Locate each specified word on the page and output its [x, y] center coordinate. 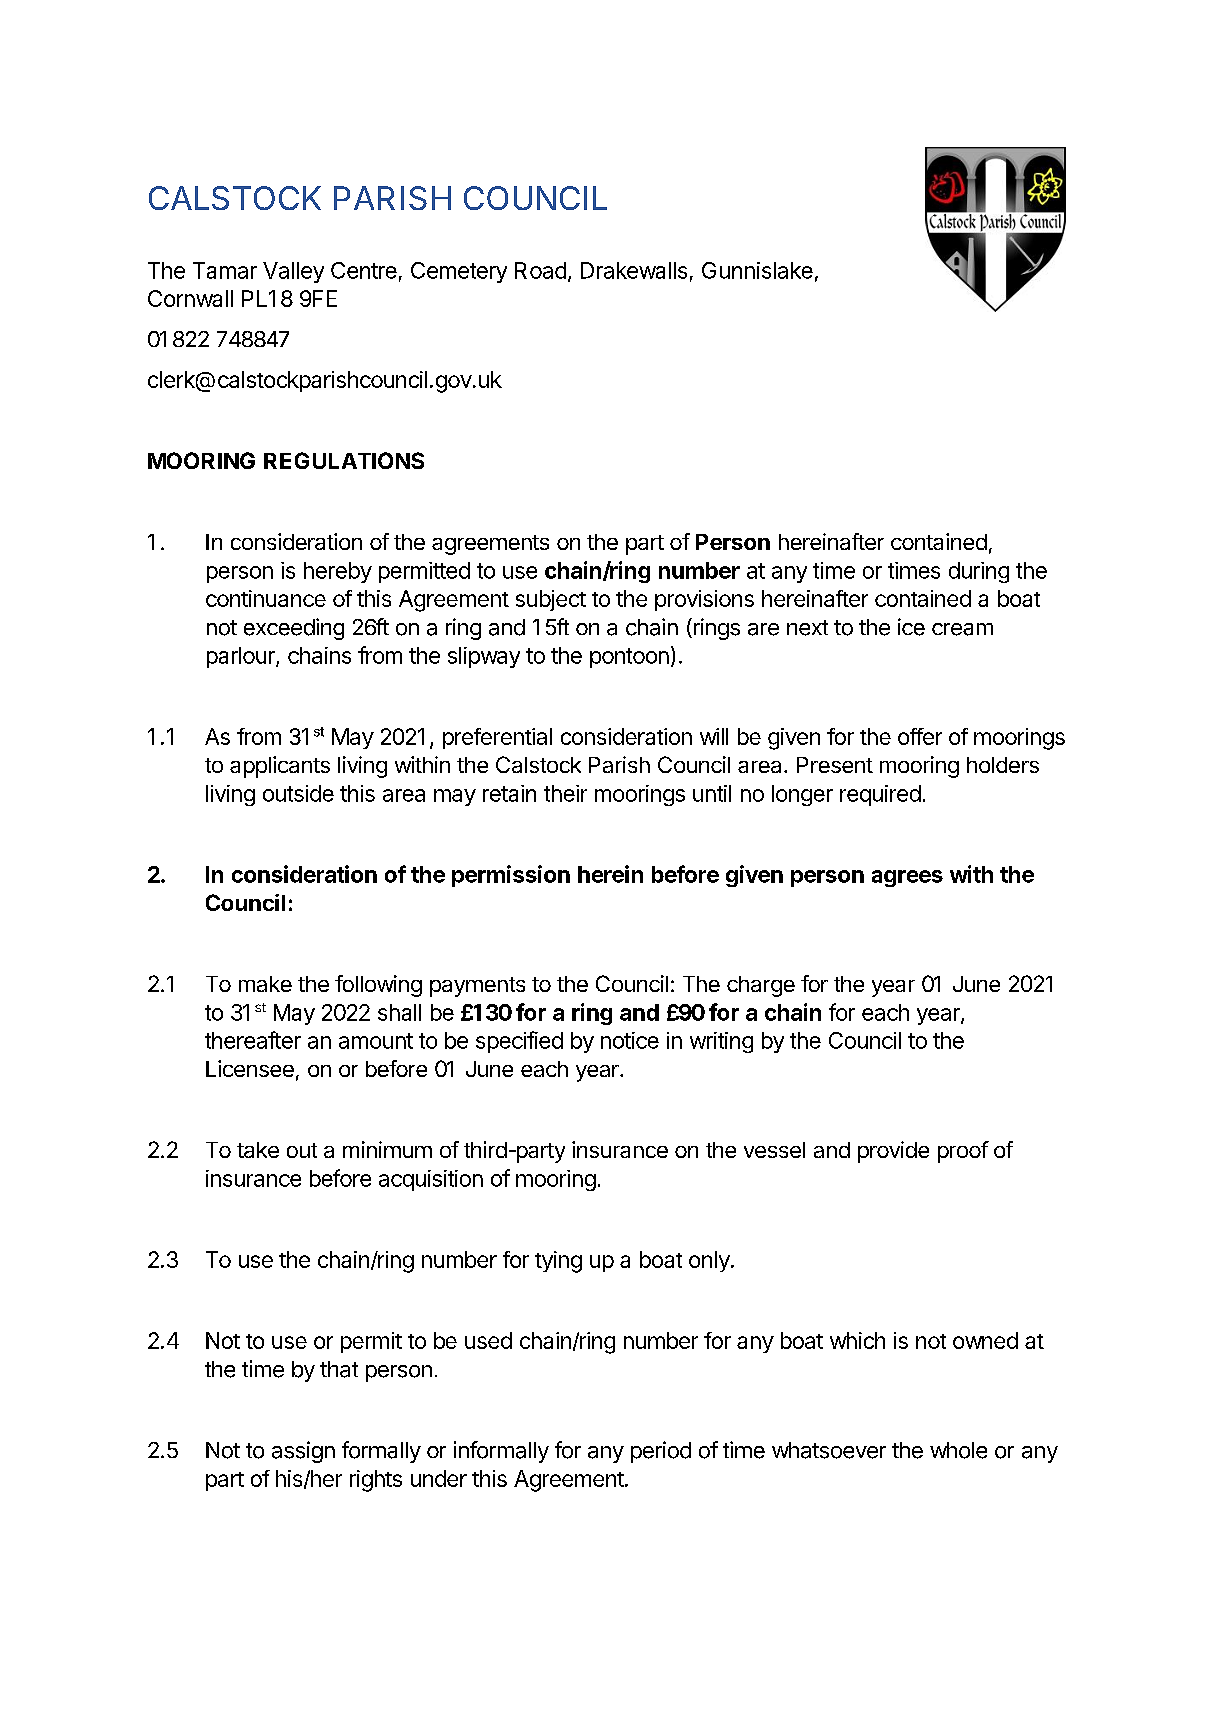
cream [962, 629]
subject [551, 600]
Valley [293, 272]
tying [558, 1262]
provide [893, 1152]
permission [511, 876]
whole [958, 1450]
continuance [266, 598]
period [661, 1452]
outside [298, 793]
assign [303, 1452]
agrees [907, 878]
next [807, 628]
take [258, 1150]
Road [540, 270]
